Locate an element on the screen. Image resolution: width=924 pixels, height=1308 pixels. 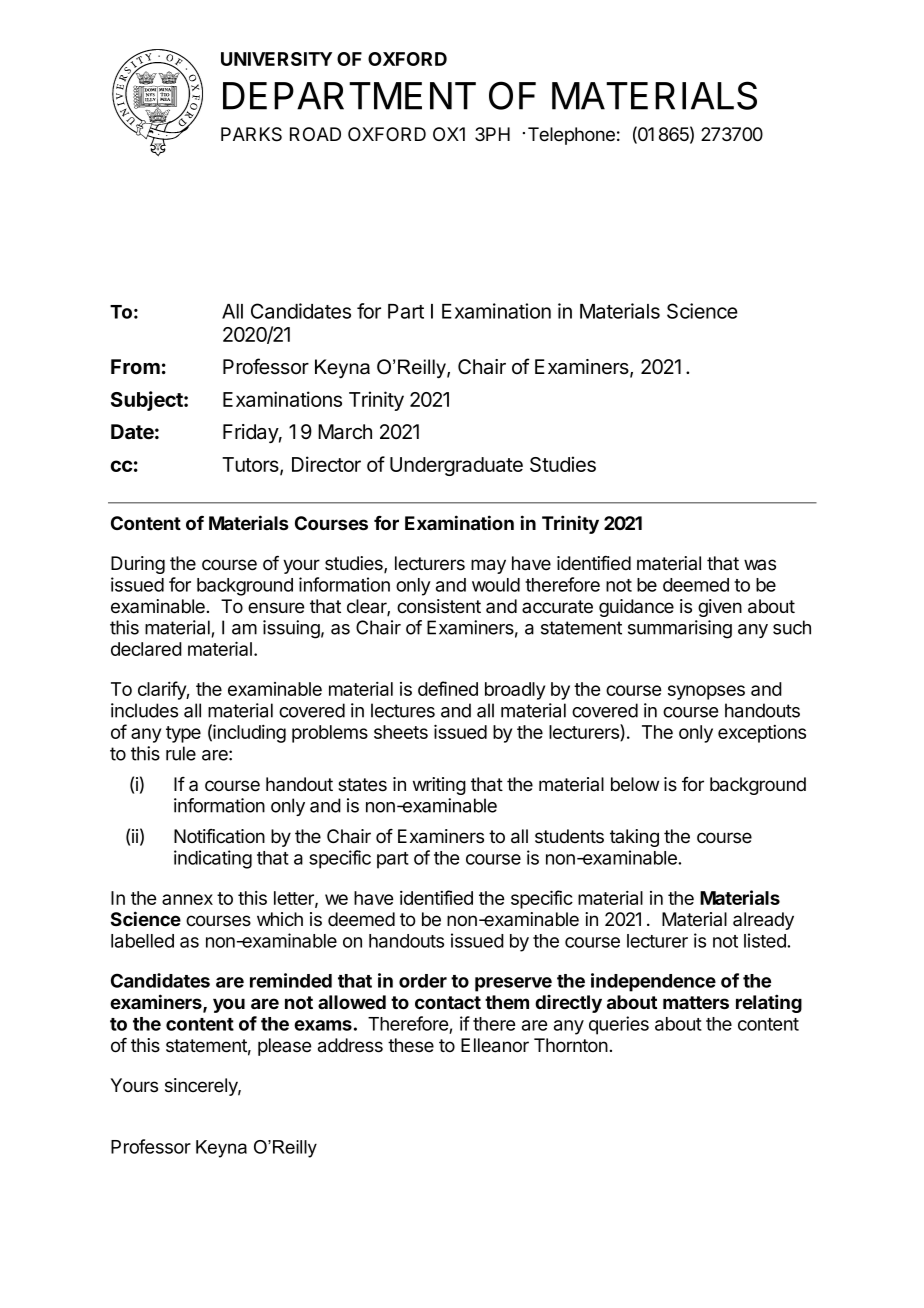
PARKS is located at coordinates (251, 134).
